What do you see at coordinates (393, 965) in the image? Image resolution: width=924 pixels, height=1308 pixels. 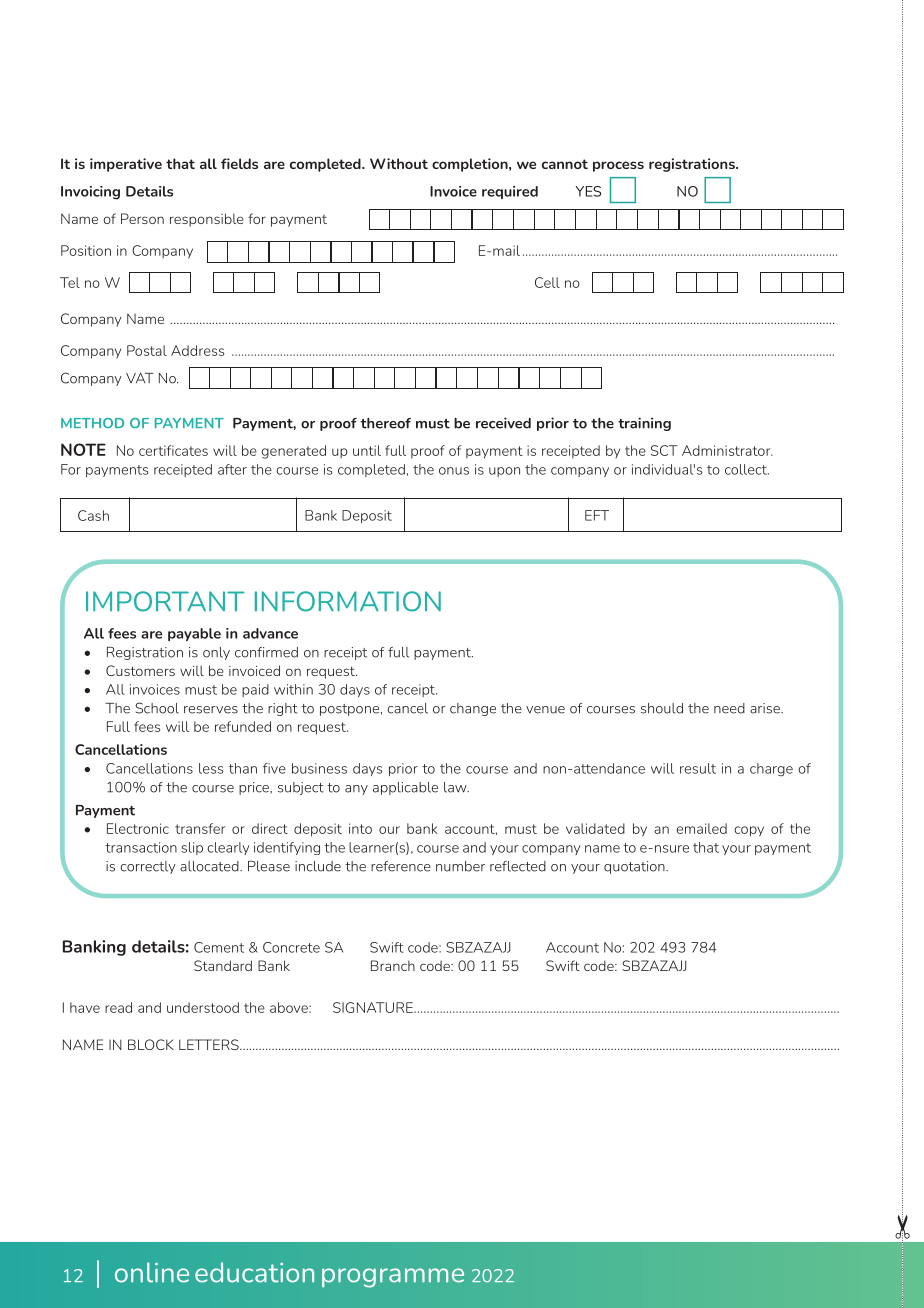 I see `Branch` at bounding box center [393, 965].
